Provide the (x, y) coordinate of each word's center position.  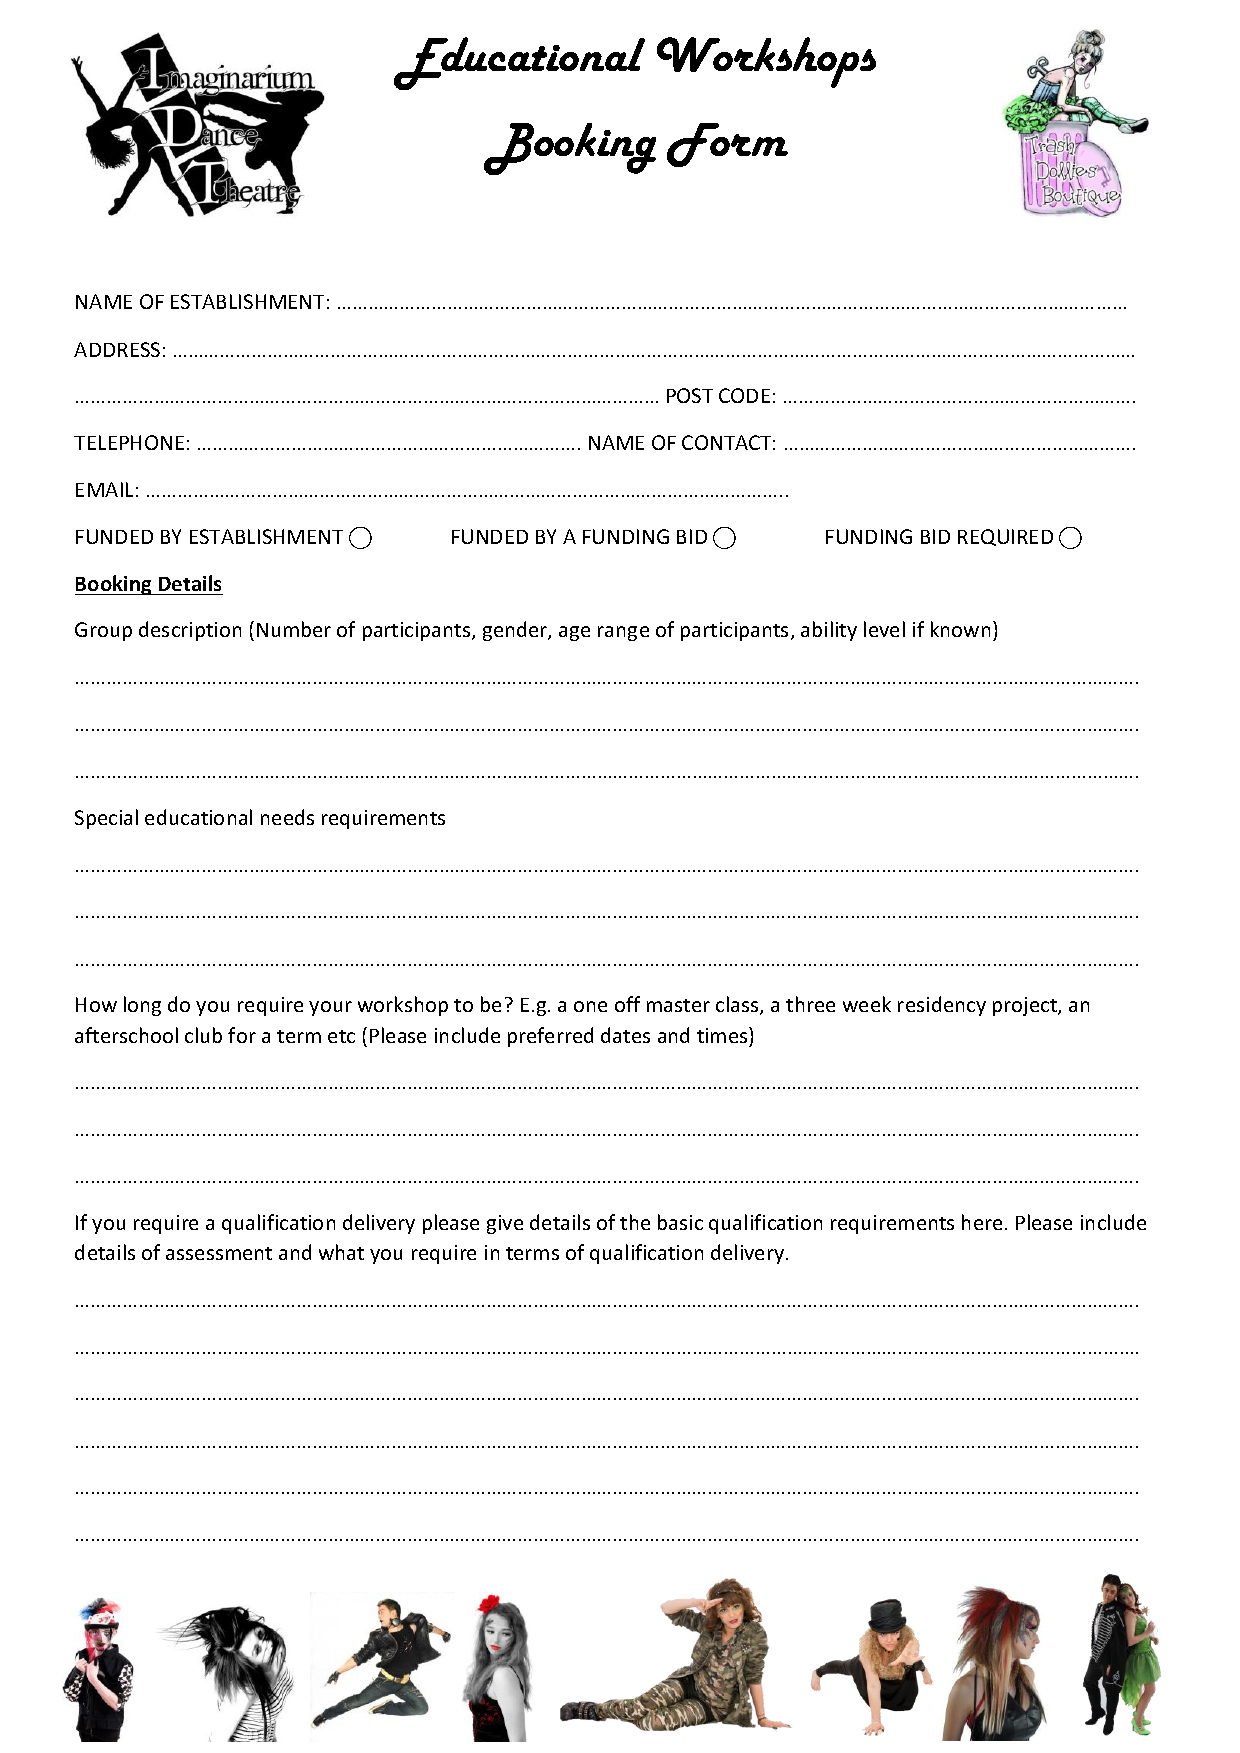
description (190, 631)
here (982, 1222)
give (505, 1224)
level (884, 629)
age (574, 633)
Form (727, 145)
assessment (219, 1253)
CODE (744, 395)
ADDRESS (117, 349)
